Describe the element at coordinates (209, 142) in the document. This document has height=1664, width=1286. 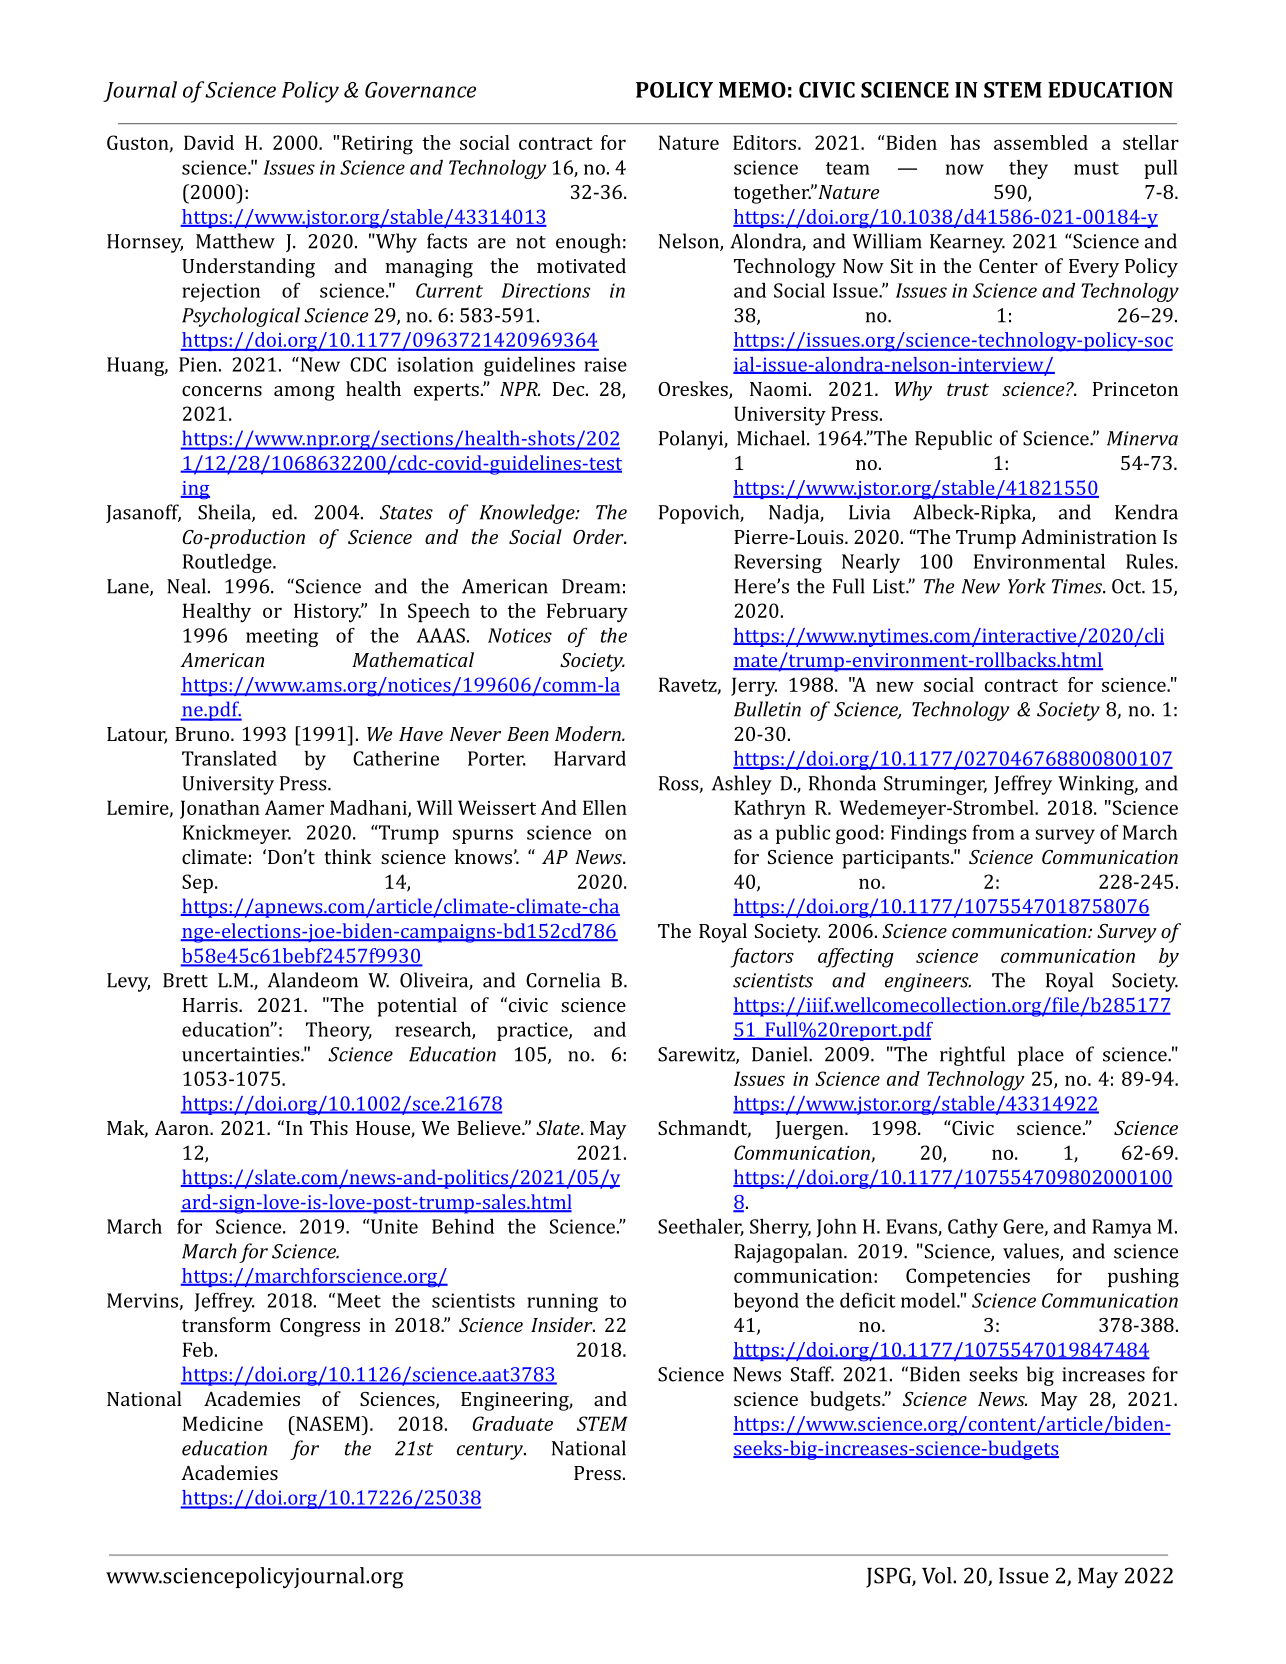
I see `David` at that location.
